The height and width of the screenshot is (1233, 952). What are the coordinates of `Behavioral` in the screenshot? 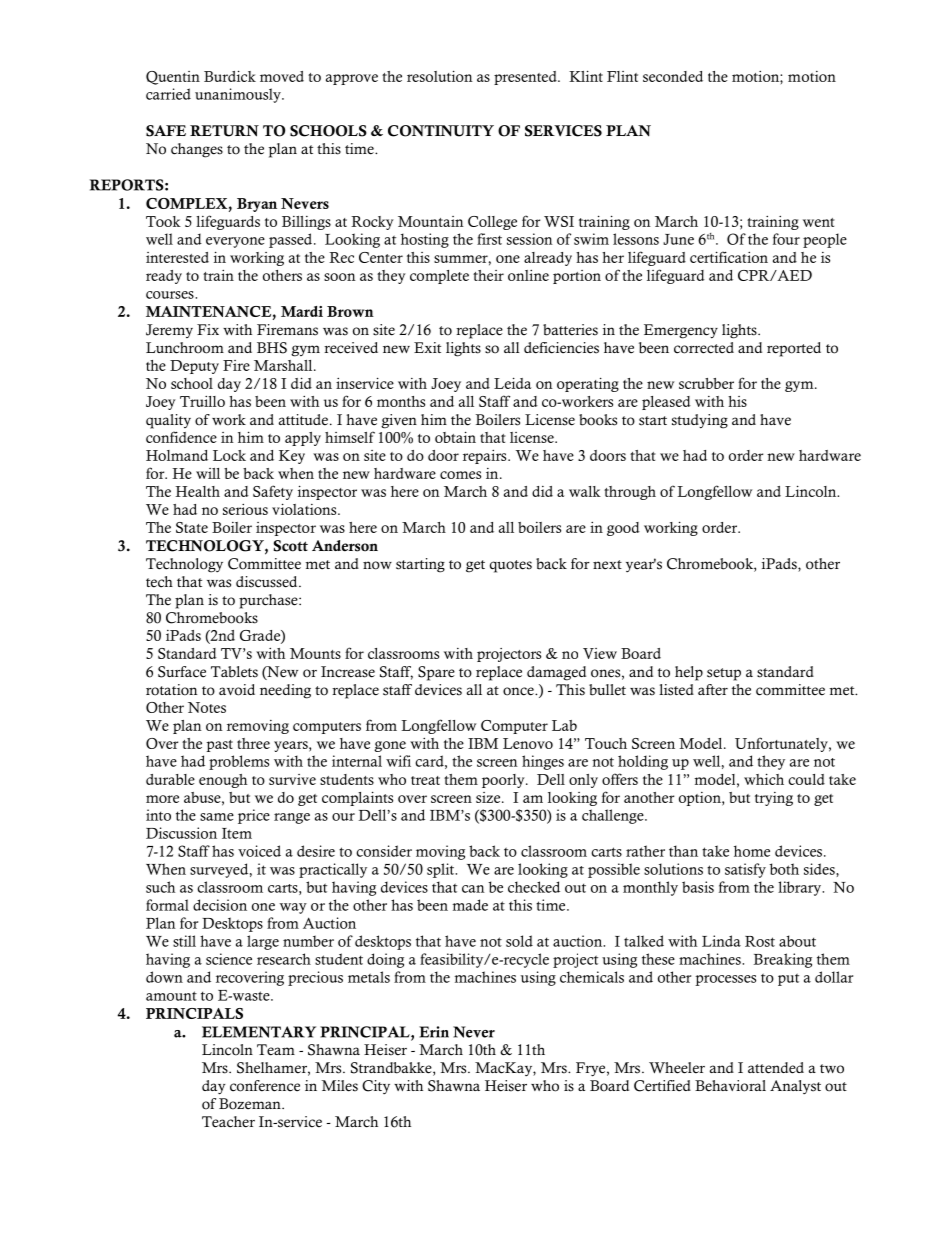 It's located at (730, 1086).
